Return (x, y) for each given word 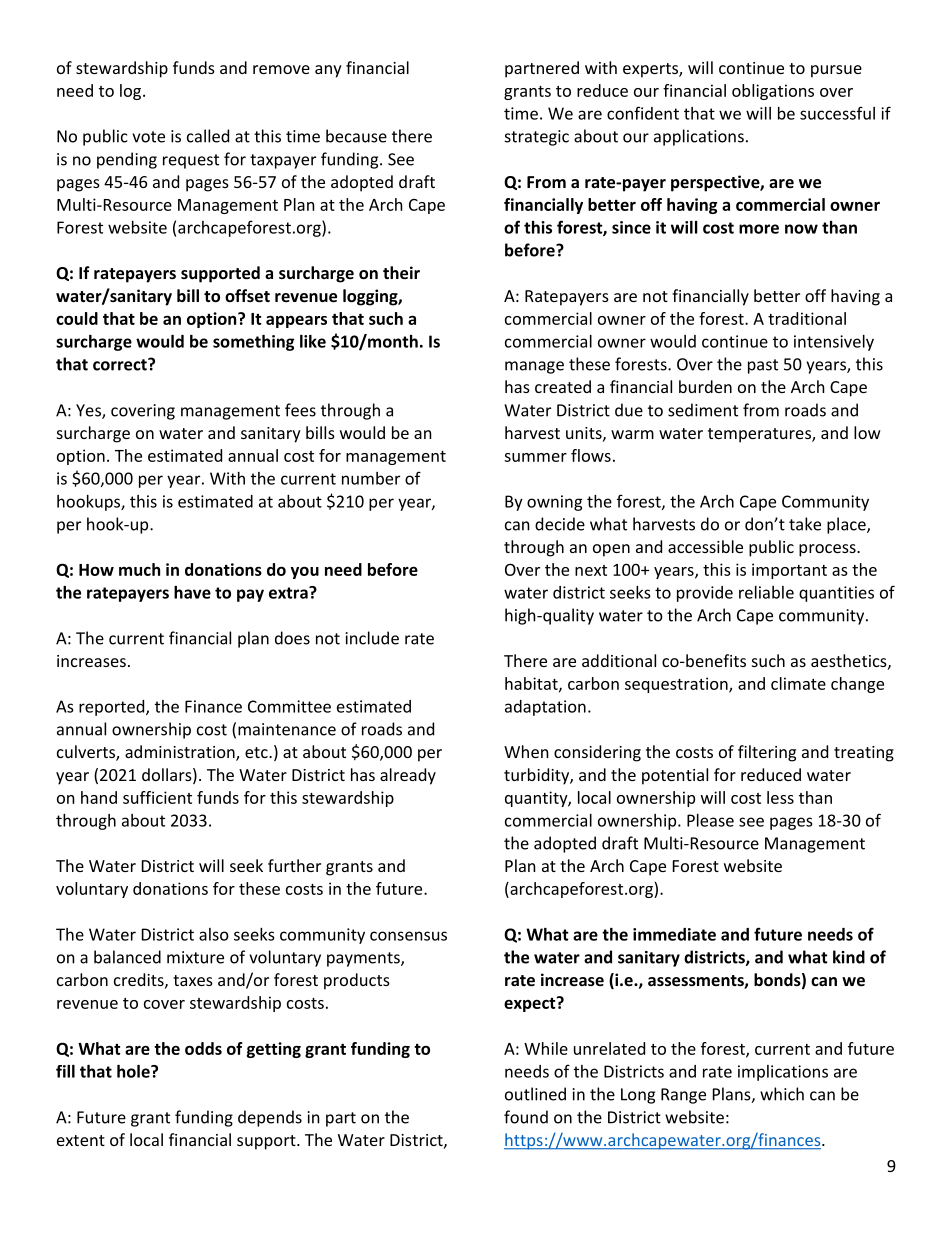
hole (134, 1071)
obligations (773, 92)
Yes (89, 411)
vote (148, 137)
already (408, 776)
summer (535, 457)
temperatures (760, 435)
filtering (767, 753)
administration (181, 753)
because (356, 136)
